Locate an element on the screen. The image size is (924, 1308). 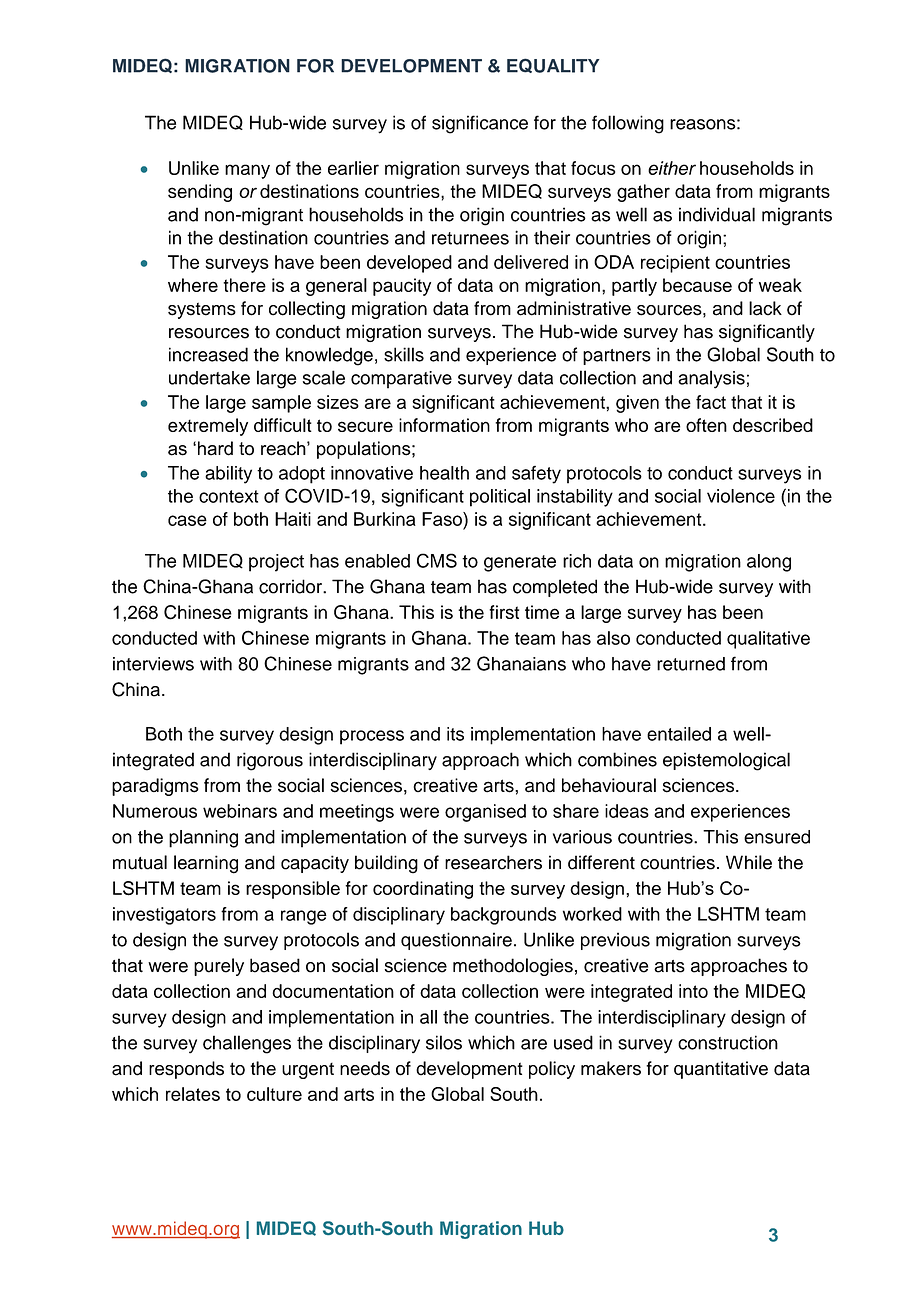
project is located at coordinates (276, 563).
